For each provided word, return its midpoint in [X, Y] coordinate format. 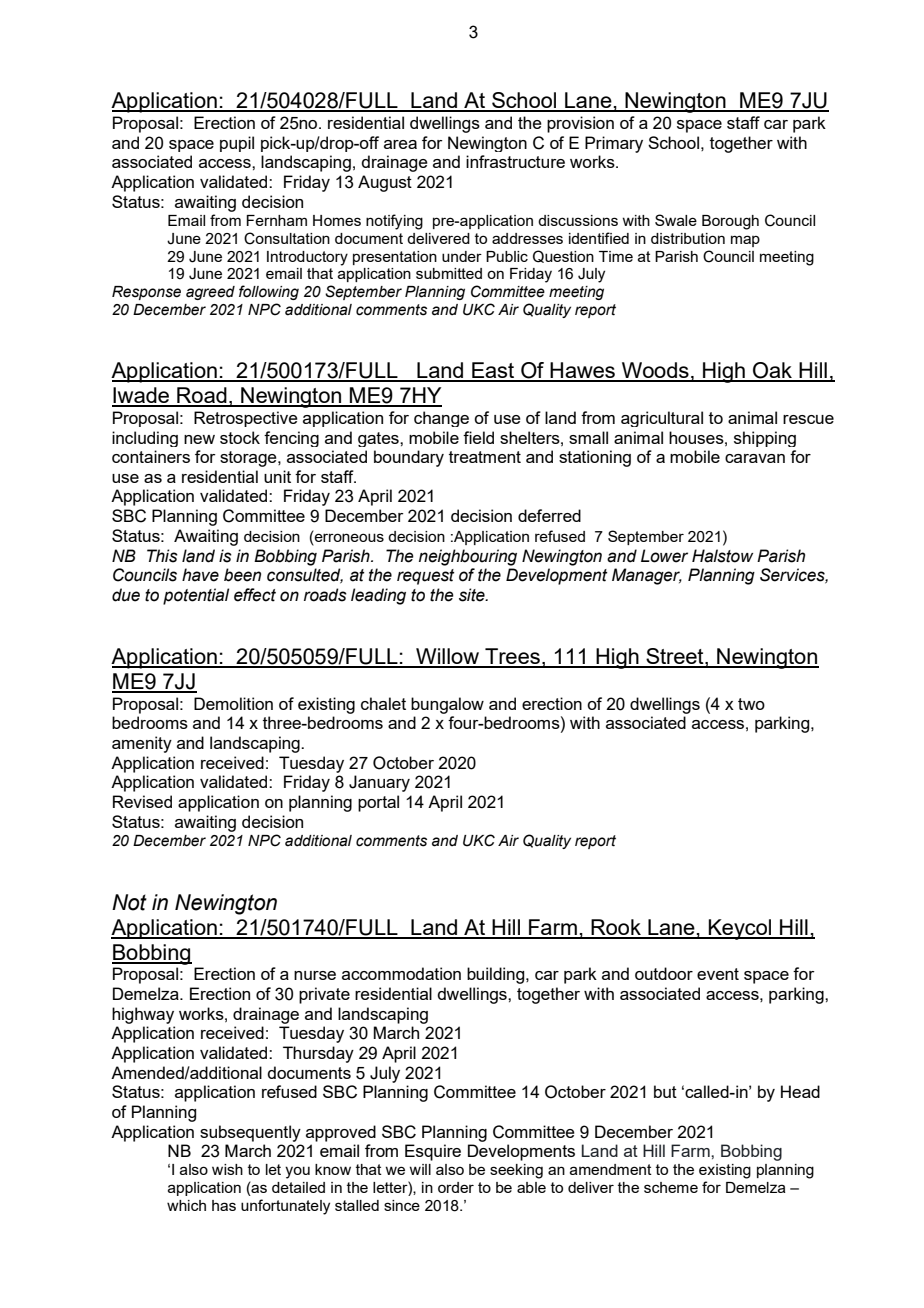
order [456, 1187]
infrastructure [515, 161]
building [497, 975]
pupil [237, 144]
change [441, 419]
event [718, 974]
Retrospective [246, 419]
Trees [512, 657]
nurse [315, 975]
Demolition [233, 703]
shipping [765, 439]
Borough [730, 222]
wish [227, 1169]
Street [675, 657]
